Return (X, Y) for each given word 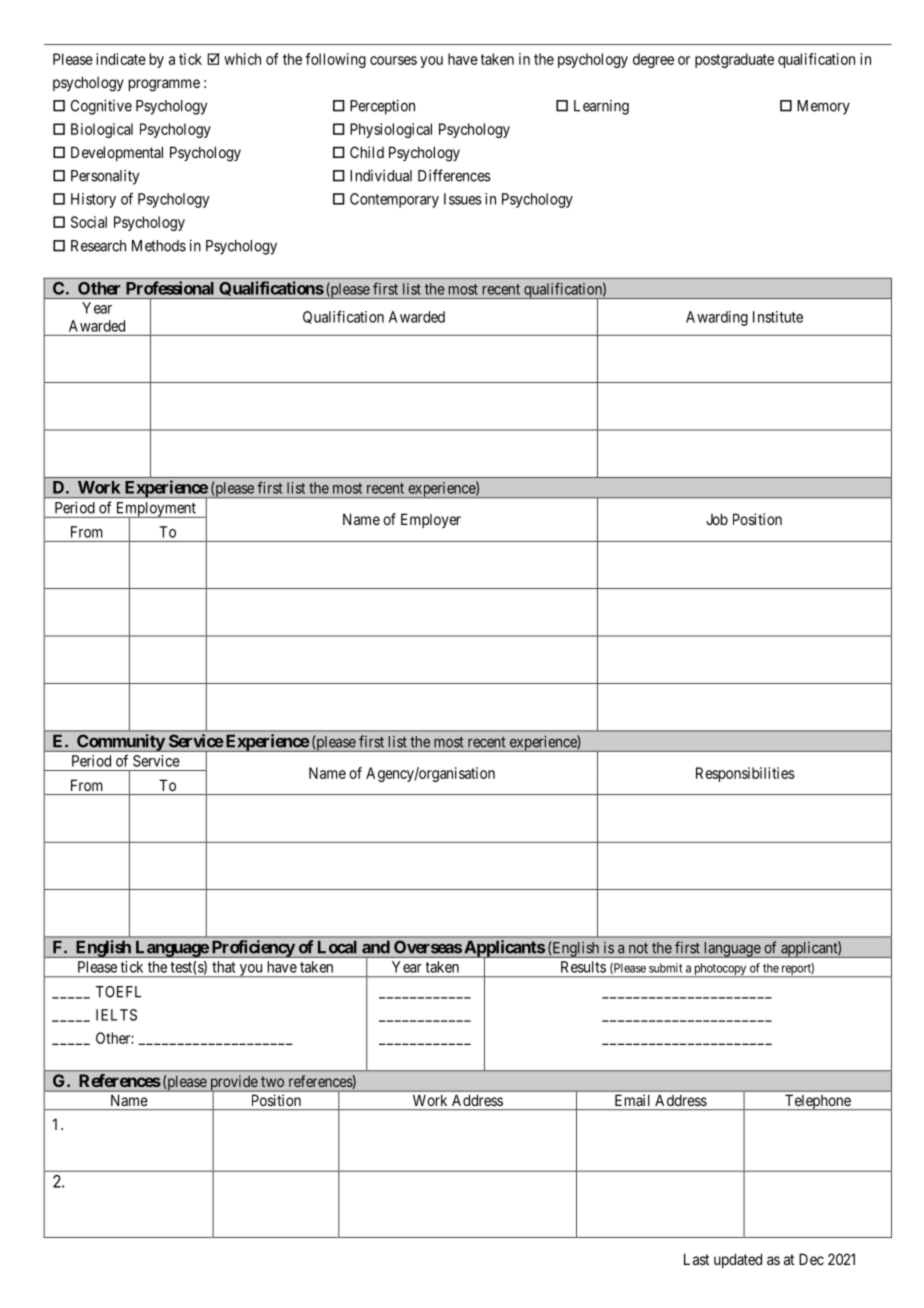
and (376, 947)
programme (164, 85)
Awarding (717, 318)
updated (738, 1260)
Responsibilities (745, 774)
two (272, 1082)
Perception (382, 107)
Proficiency (252, 949)
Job (717, 519)
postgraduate (734, 60)
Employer (431, 520)
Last (696, 1259)
